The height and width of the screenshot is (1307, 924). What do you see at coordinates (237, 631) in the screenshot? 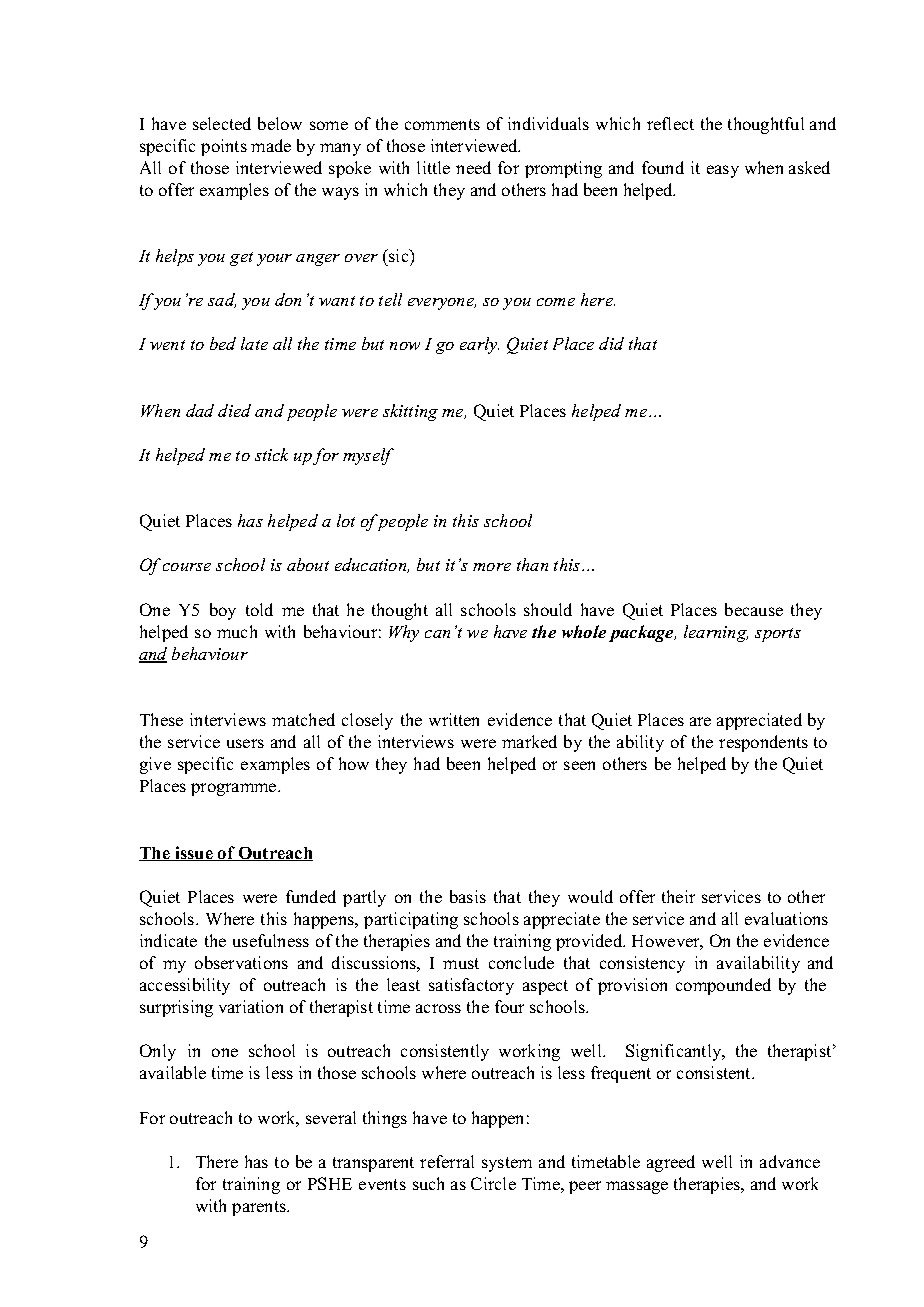
I see `much` at bounding box center [237, 631].
